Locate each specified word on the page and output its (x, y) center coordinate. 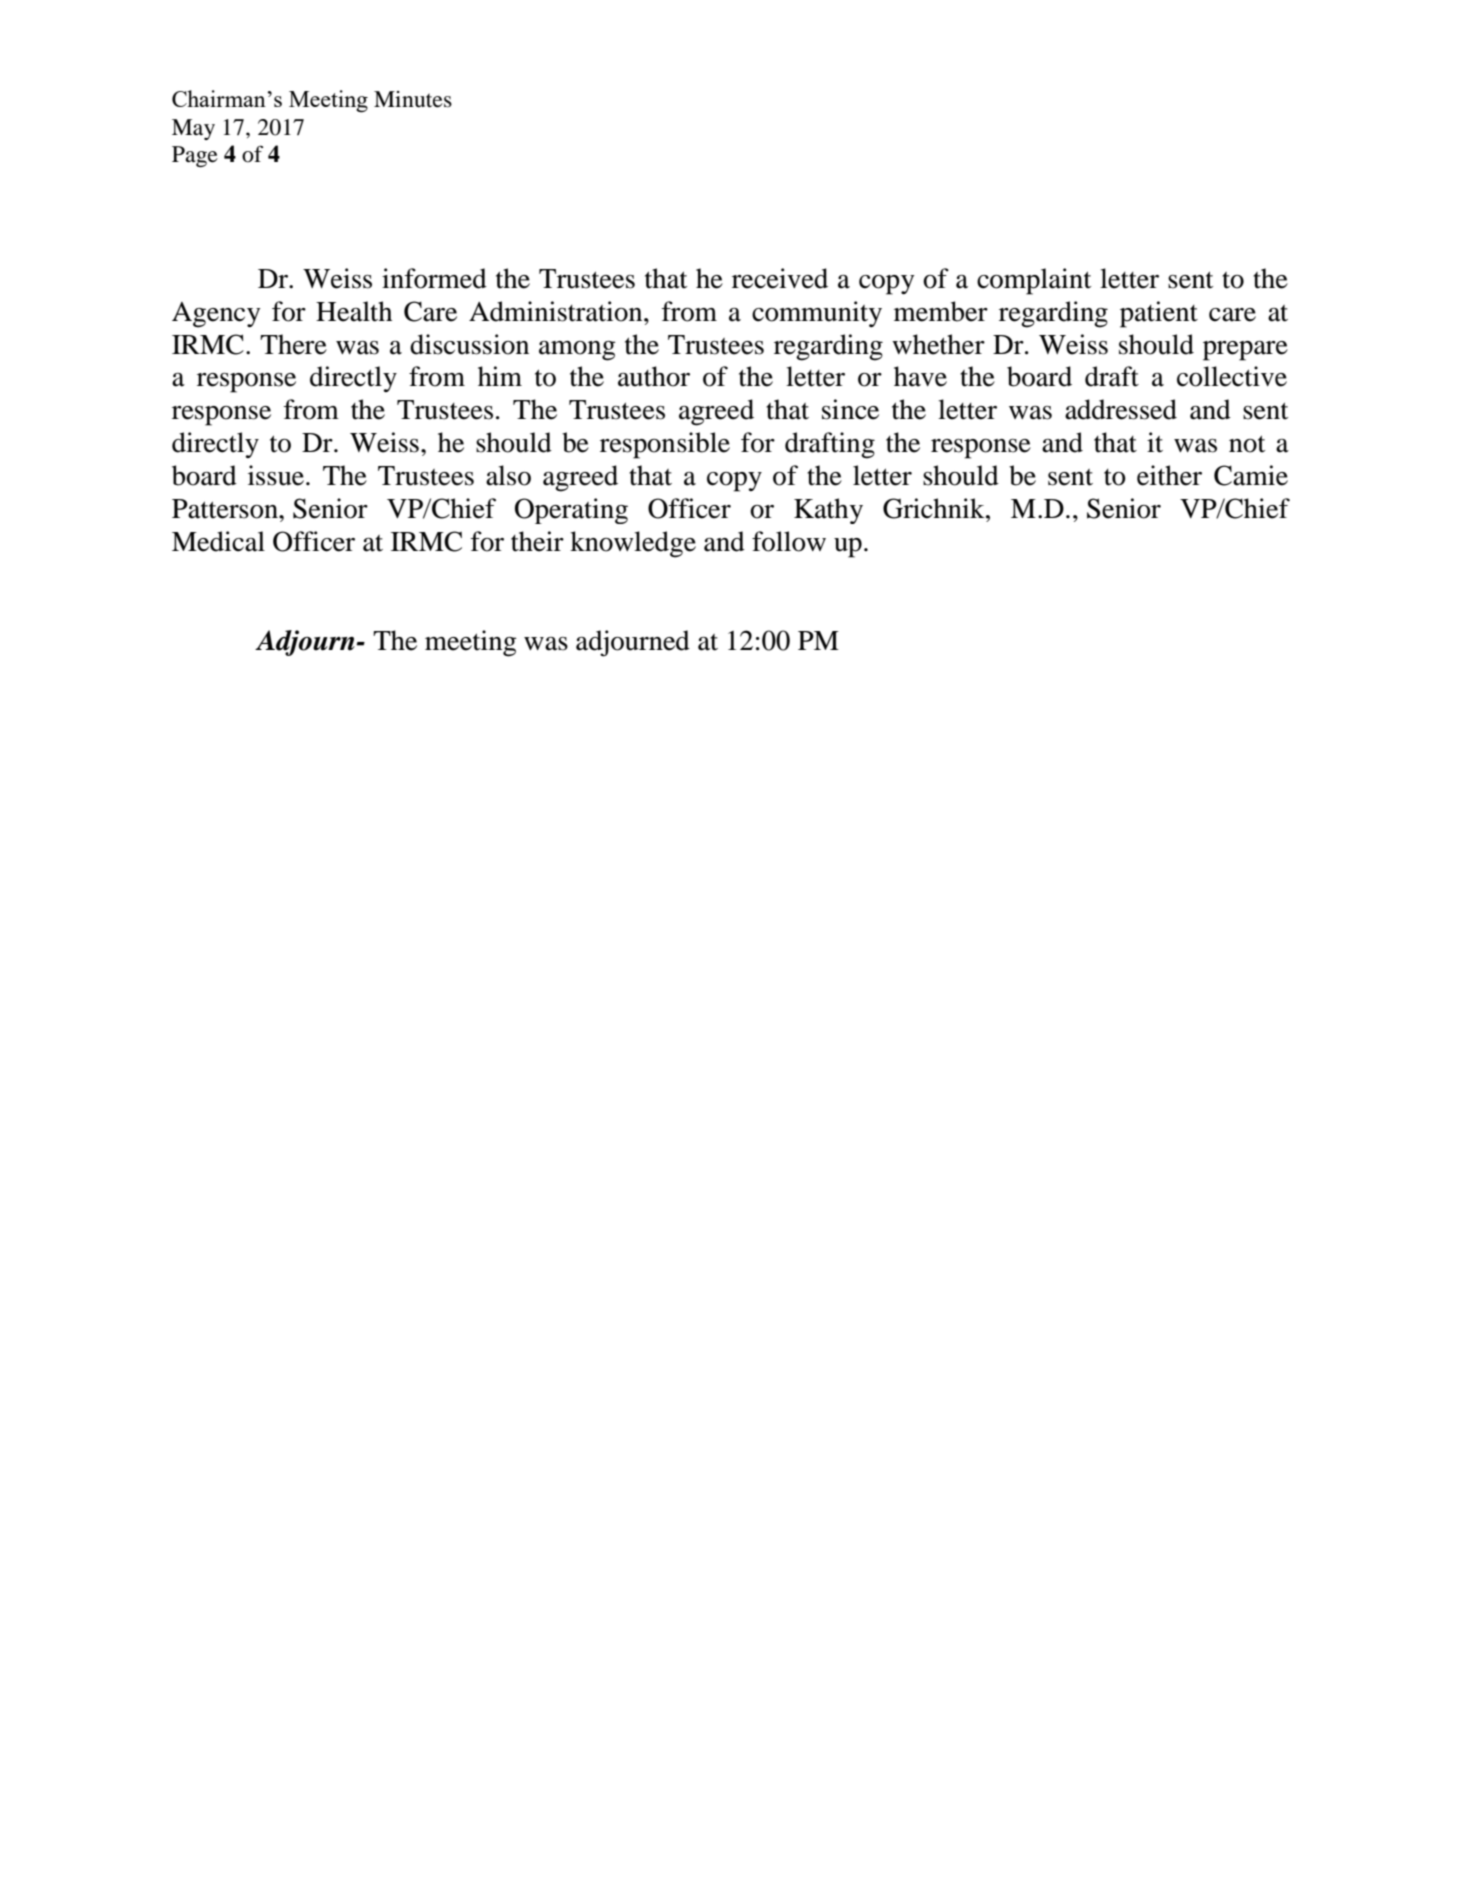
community (817, 314)
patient (1159, 314)
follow (789, 541)
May (193, 129)
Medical (218, 541)
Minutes (413, 99)
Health (354, 311)
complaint (1034, 281)
